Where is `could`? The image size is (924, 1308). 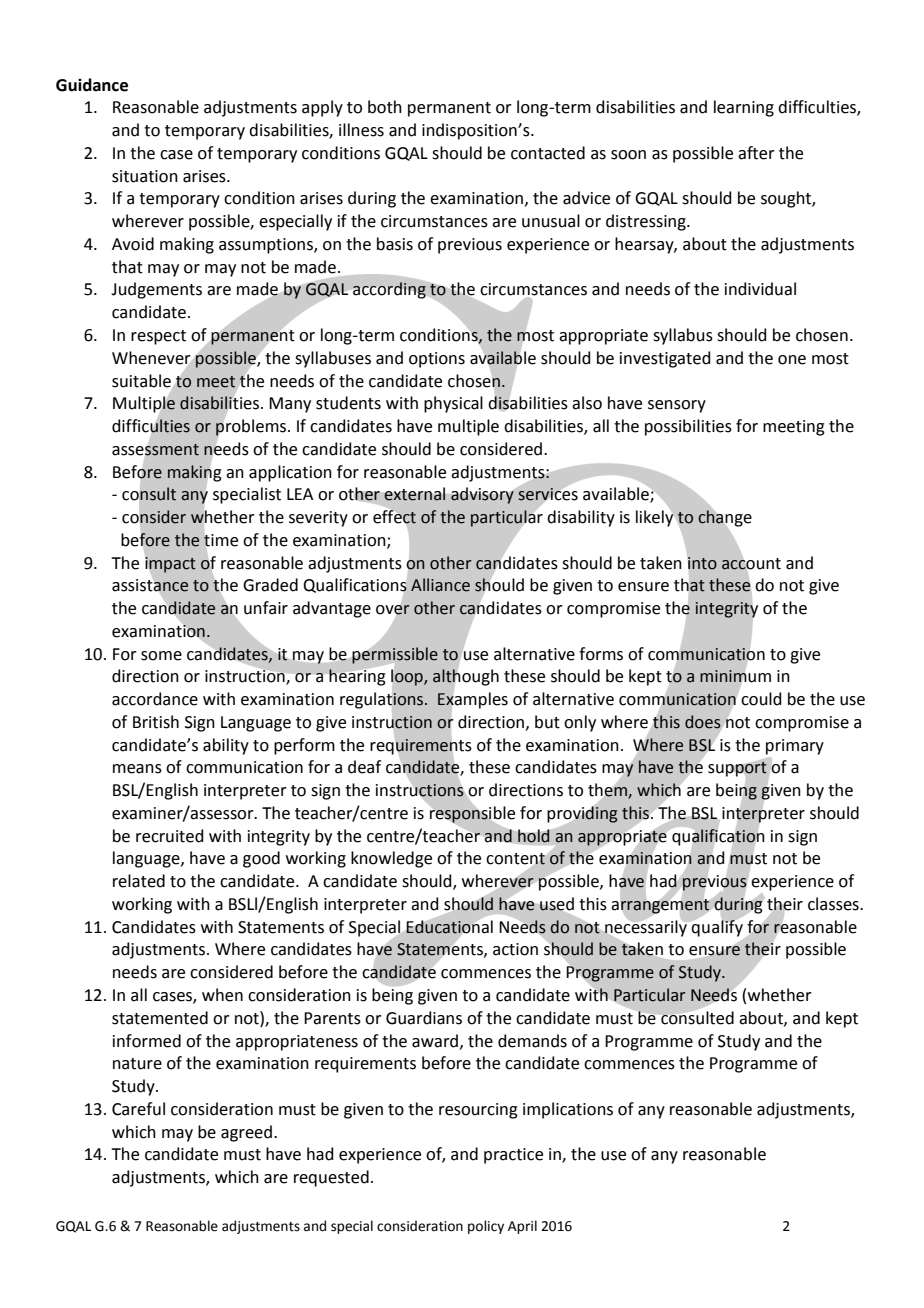 could is located at coordinates (761, 699).
